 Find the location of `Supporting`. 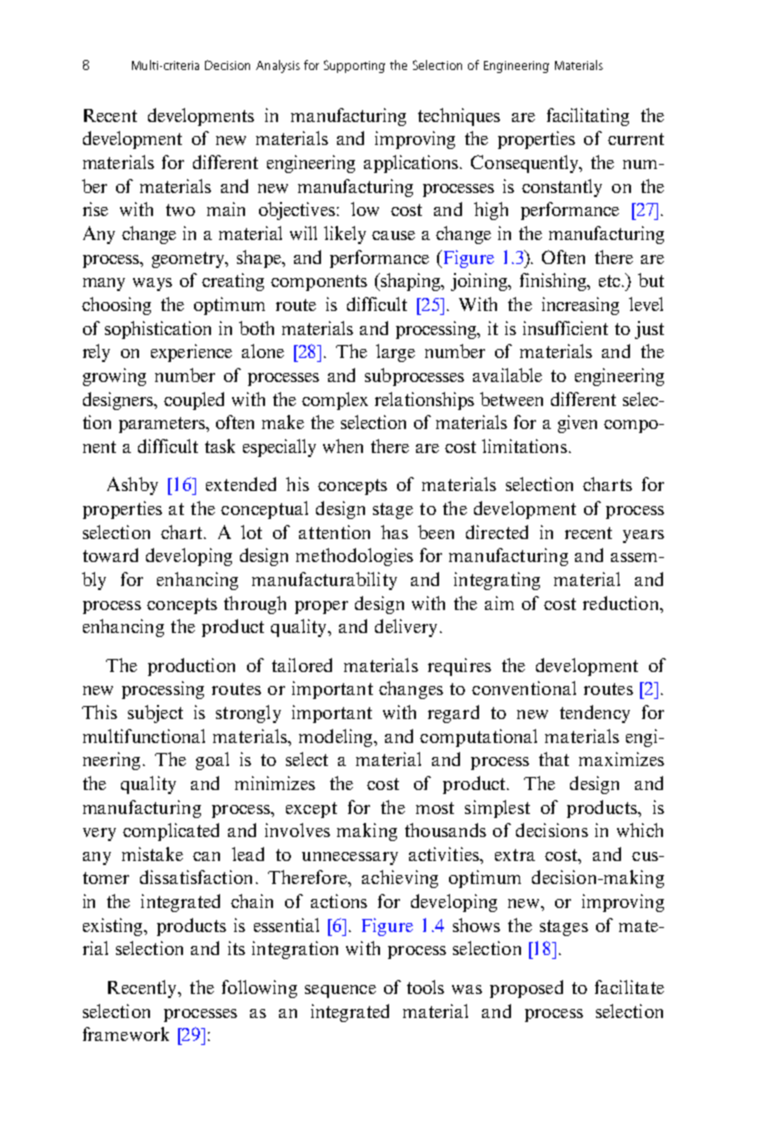

Supporting is located at coordinates (354, 66).
